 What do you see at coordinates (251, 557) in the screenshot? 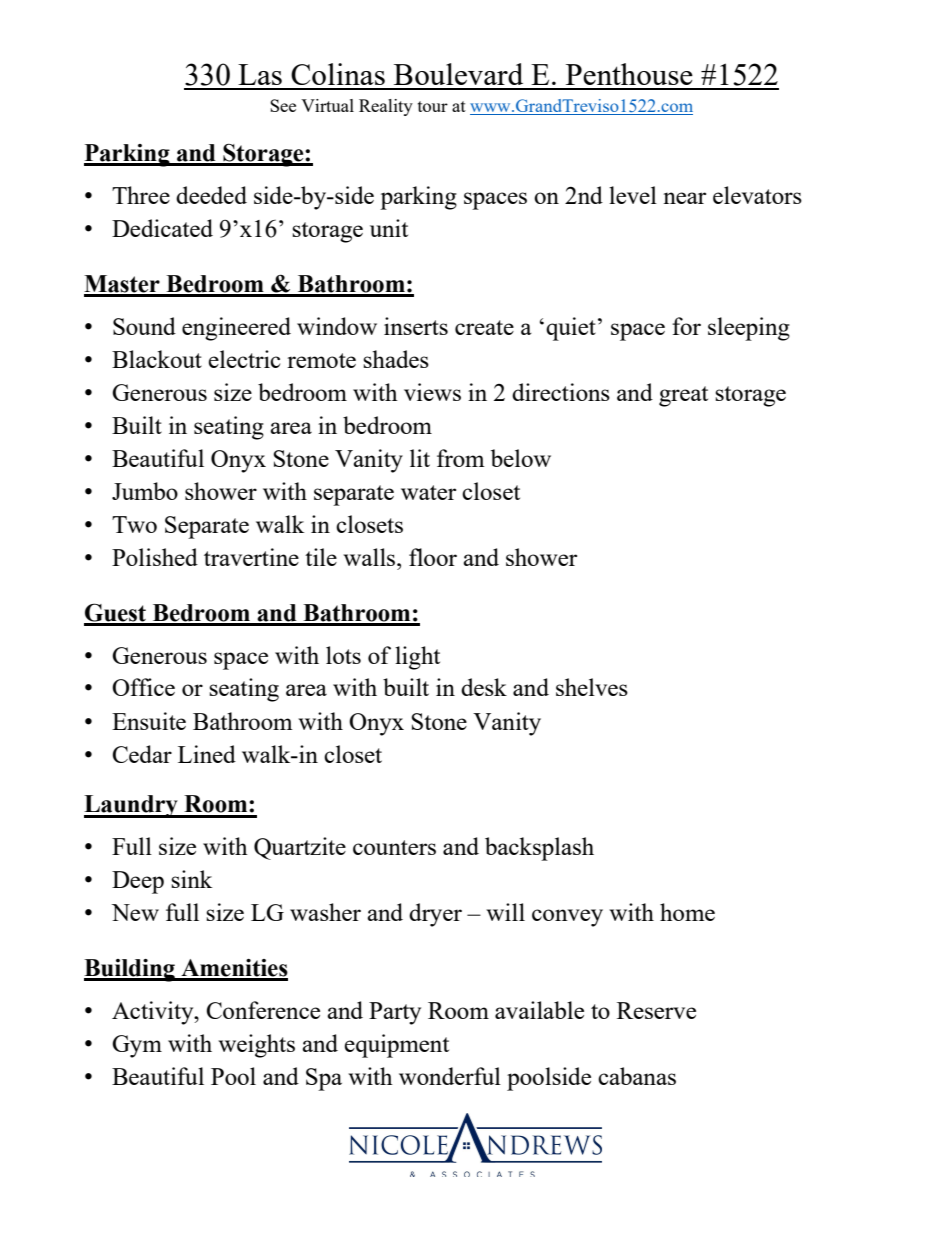
I see `travertine` at bounding box center [251, 557].
